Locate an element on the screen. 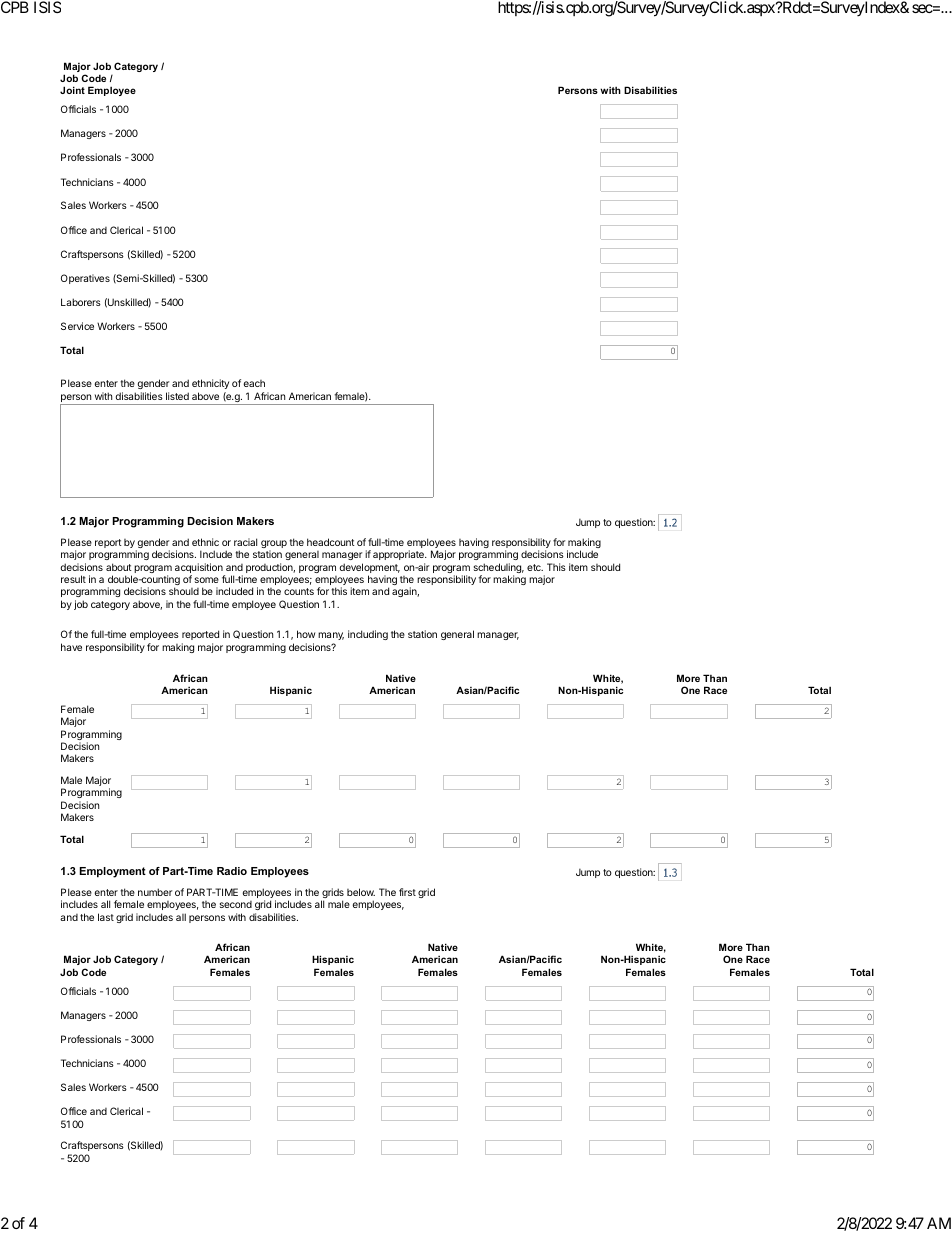 This screenshot has width=952, height=1233. Operatives is located at coordinates (85, 279).
